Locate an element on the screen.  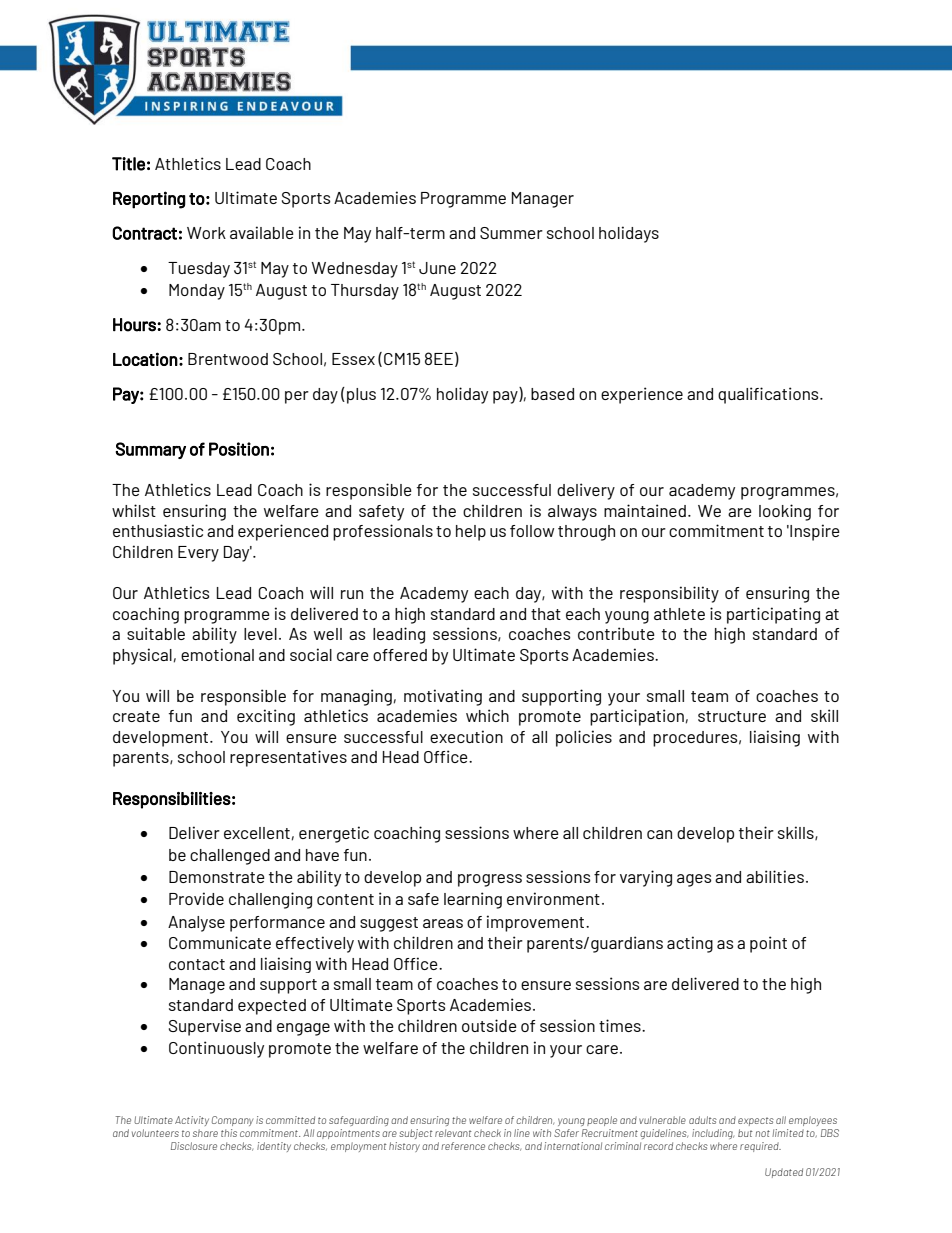
structure is located at coordinates (732, 716).
